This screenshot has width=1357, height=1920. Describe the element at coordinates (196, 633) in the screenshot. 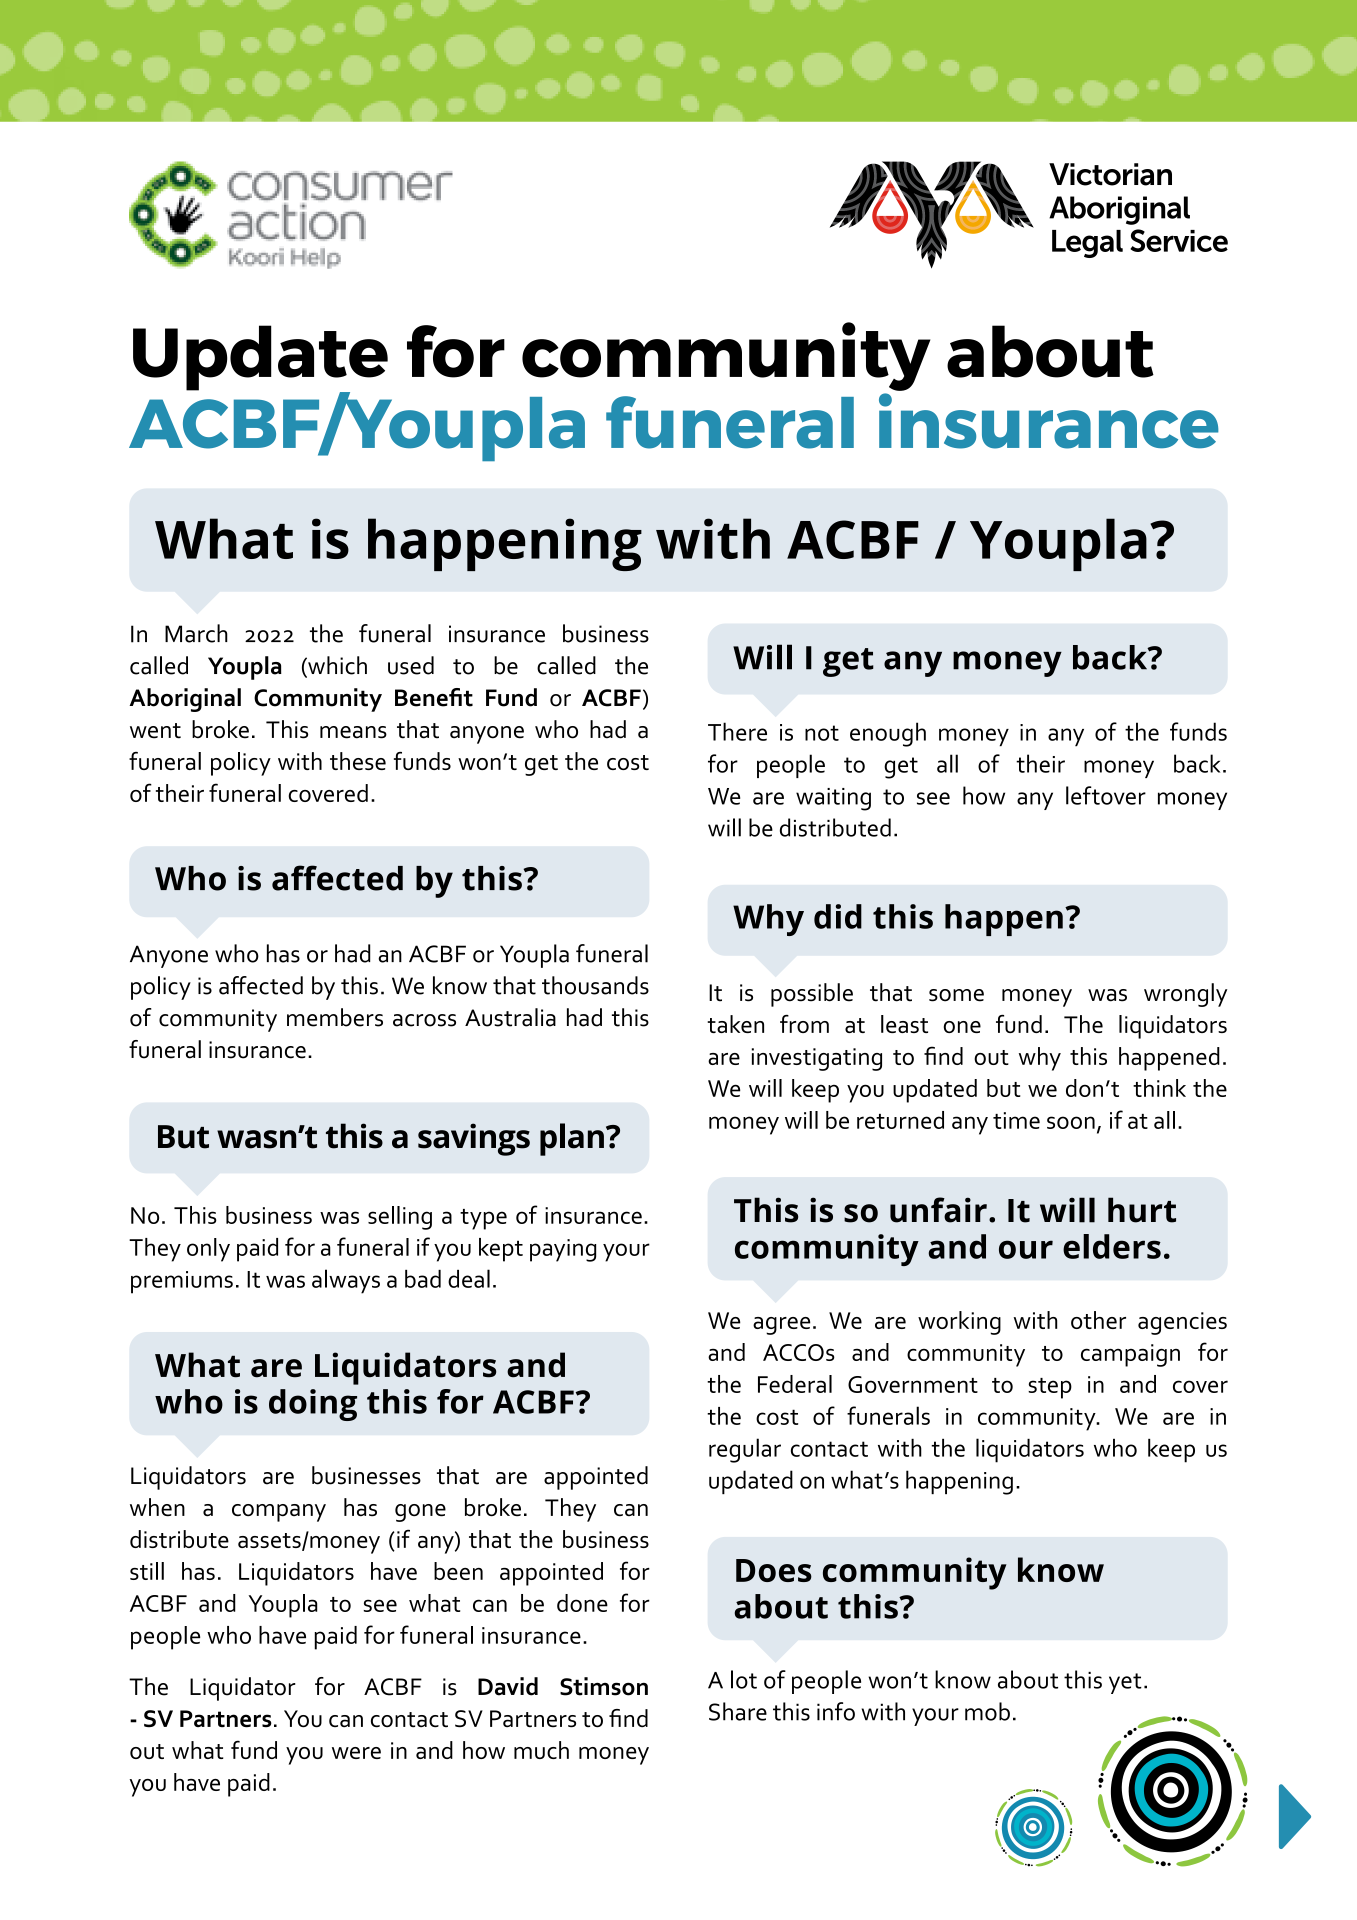

I see `March` at that location.
